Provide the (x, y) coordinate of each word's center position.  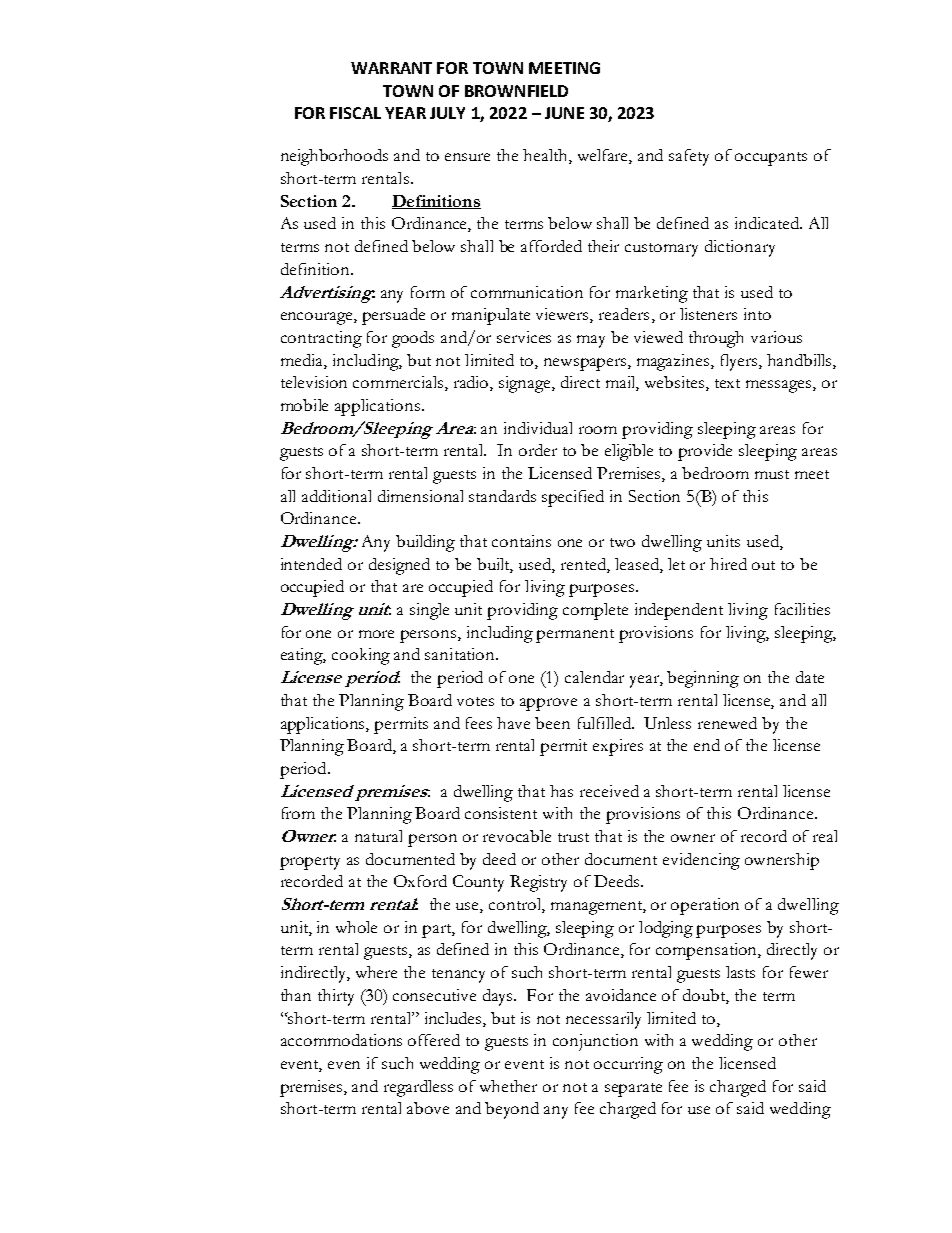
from (298, 813)
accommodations (341, 1040)
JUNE (564, 113)
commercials (399, 383)
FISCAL (355, 113)
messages (780, 386)
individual (538, 428)
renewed (727, 723)
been (552, 723)
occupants (771, 159)
